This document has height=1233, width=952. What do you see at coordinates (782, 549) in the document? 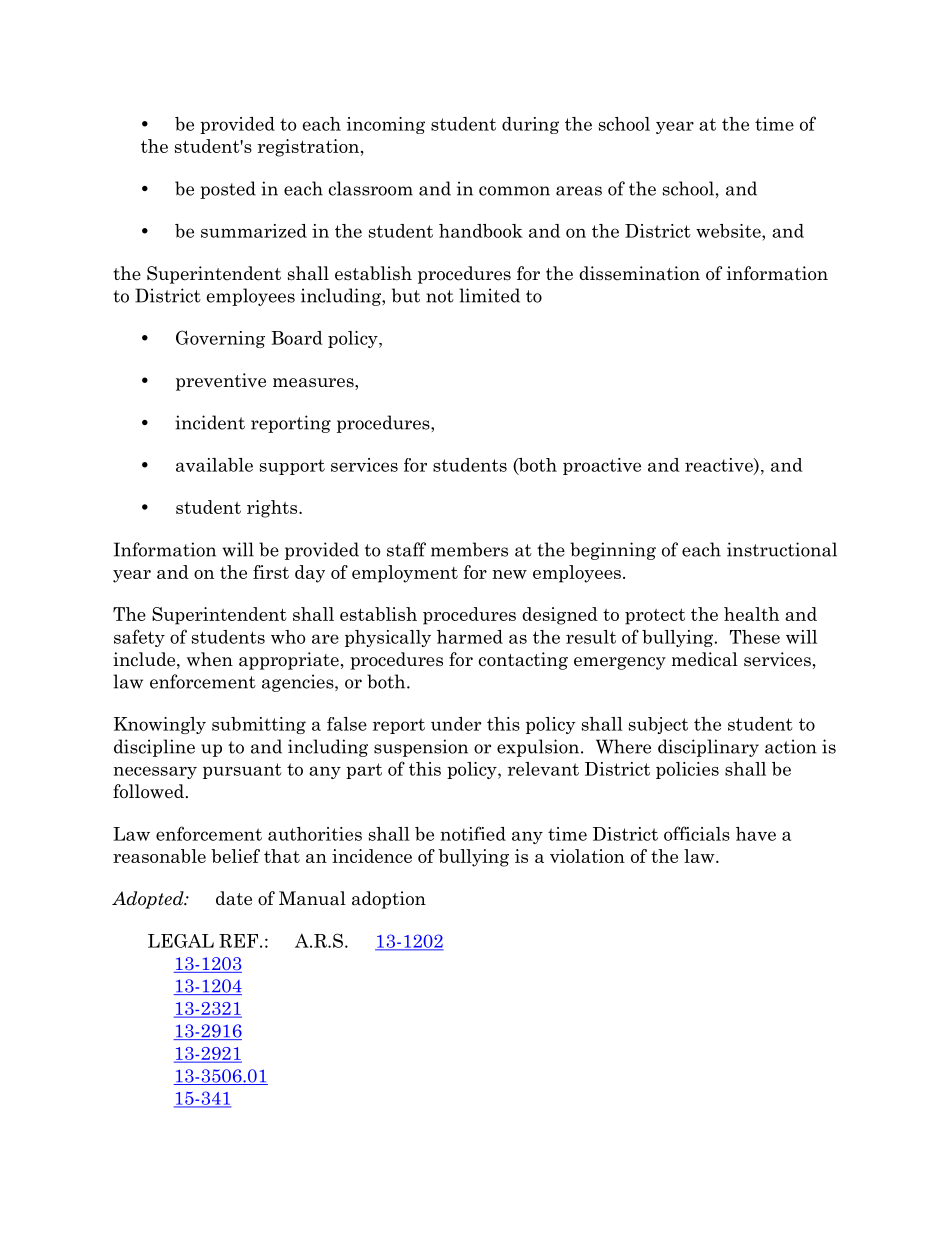
I see `instructional` at bounding box center [782, 549].
